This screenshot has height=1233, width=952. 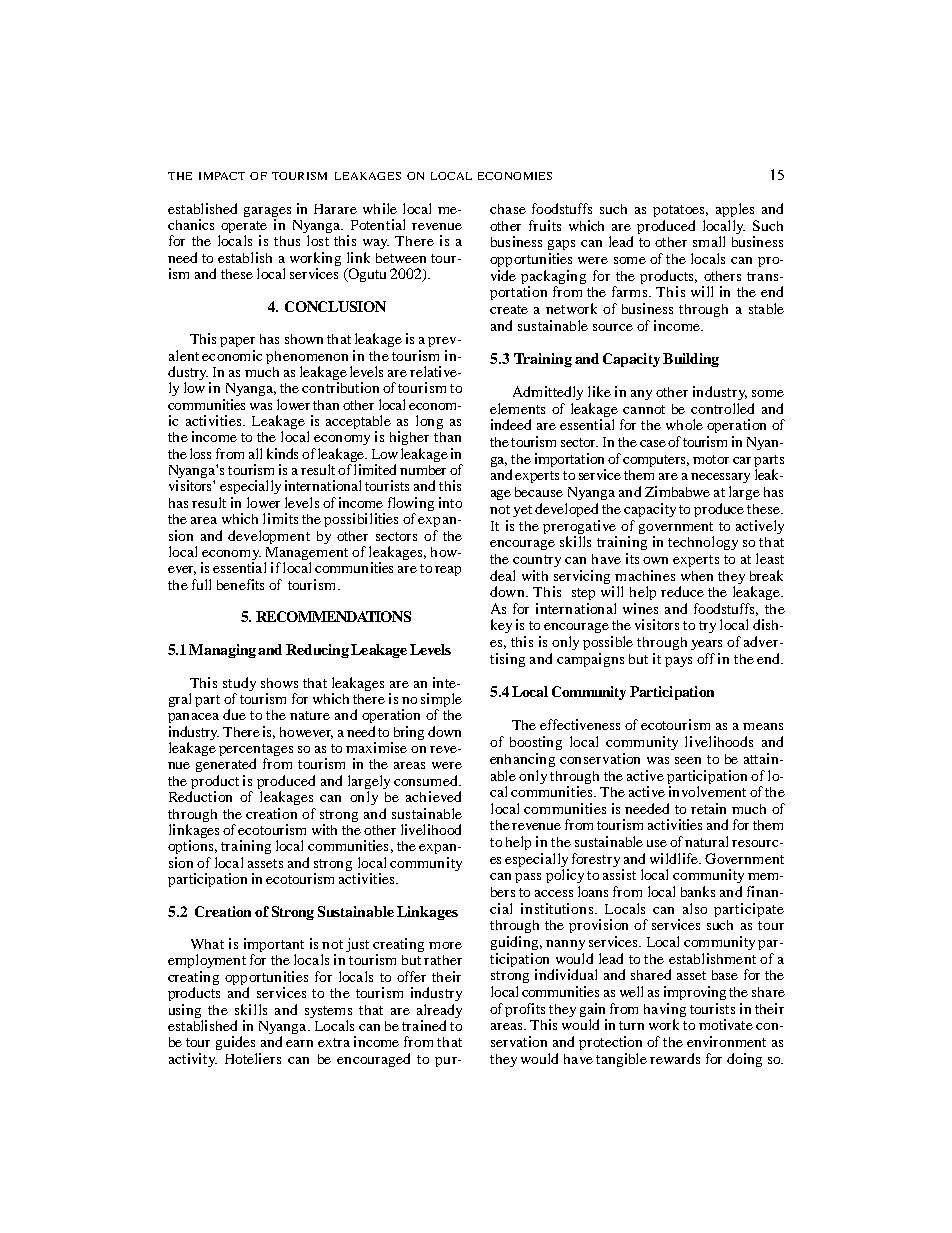 What do you see at coordinates (267, 213) in the screenshot?
I see `garages` at bounding box center [267, 213].
